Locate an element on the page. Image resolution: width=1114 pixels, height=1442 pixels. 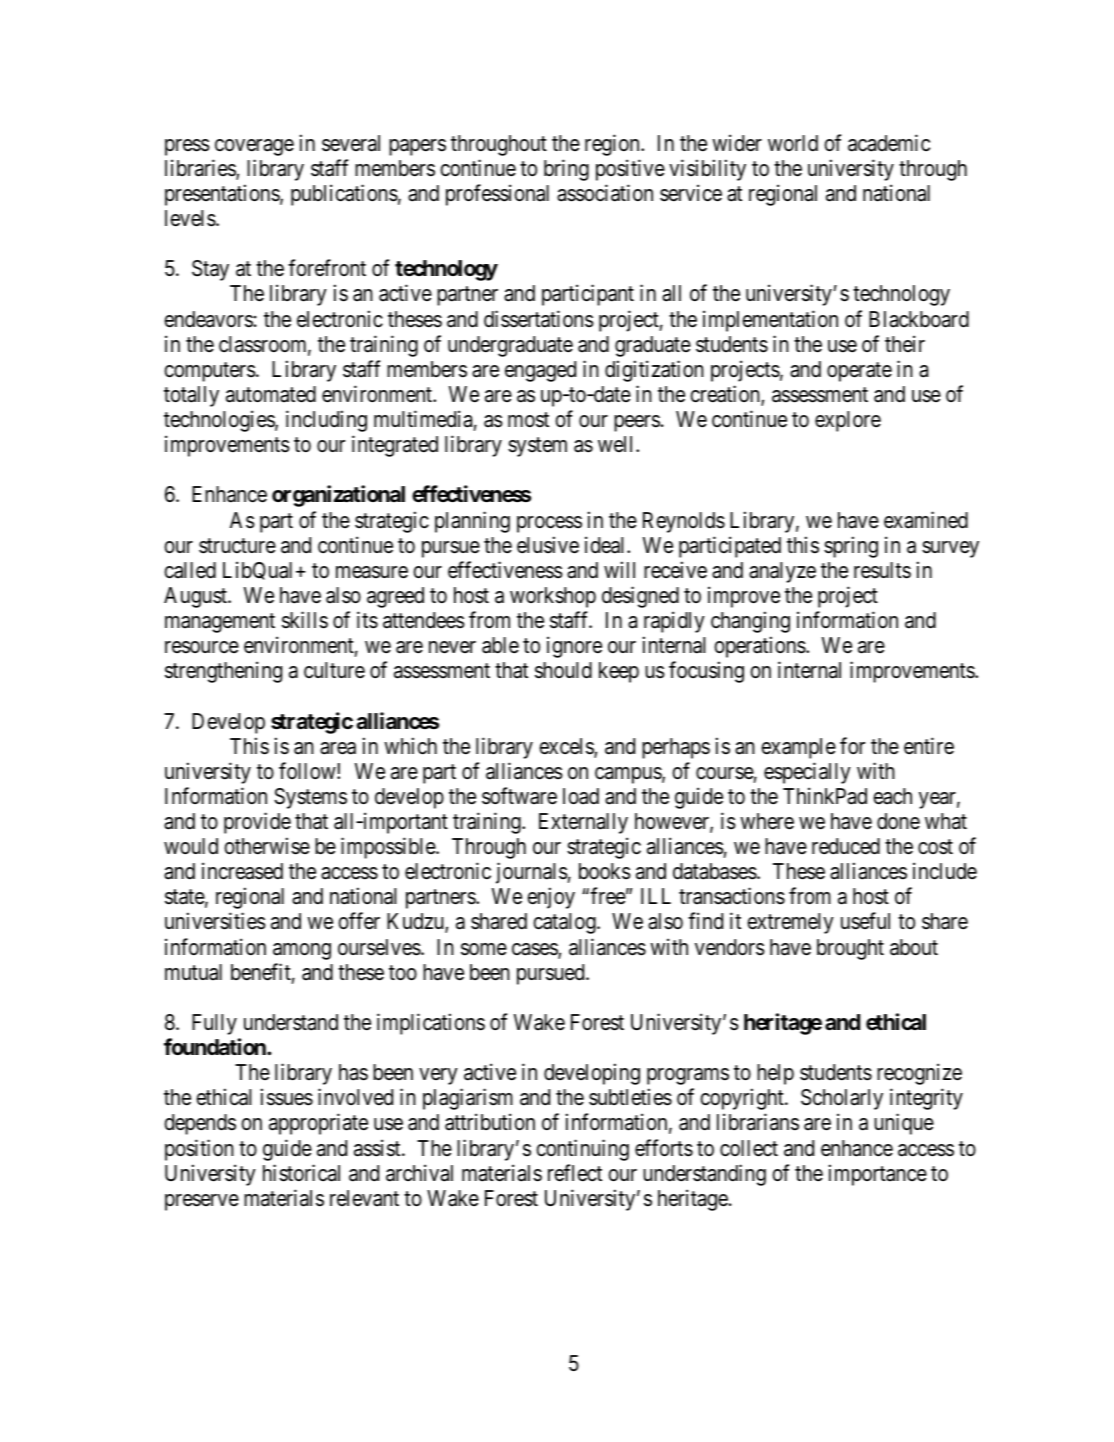
should is located at coordinates (563, 670).
